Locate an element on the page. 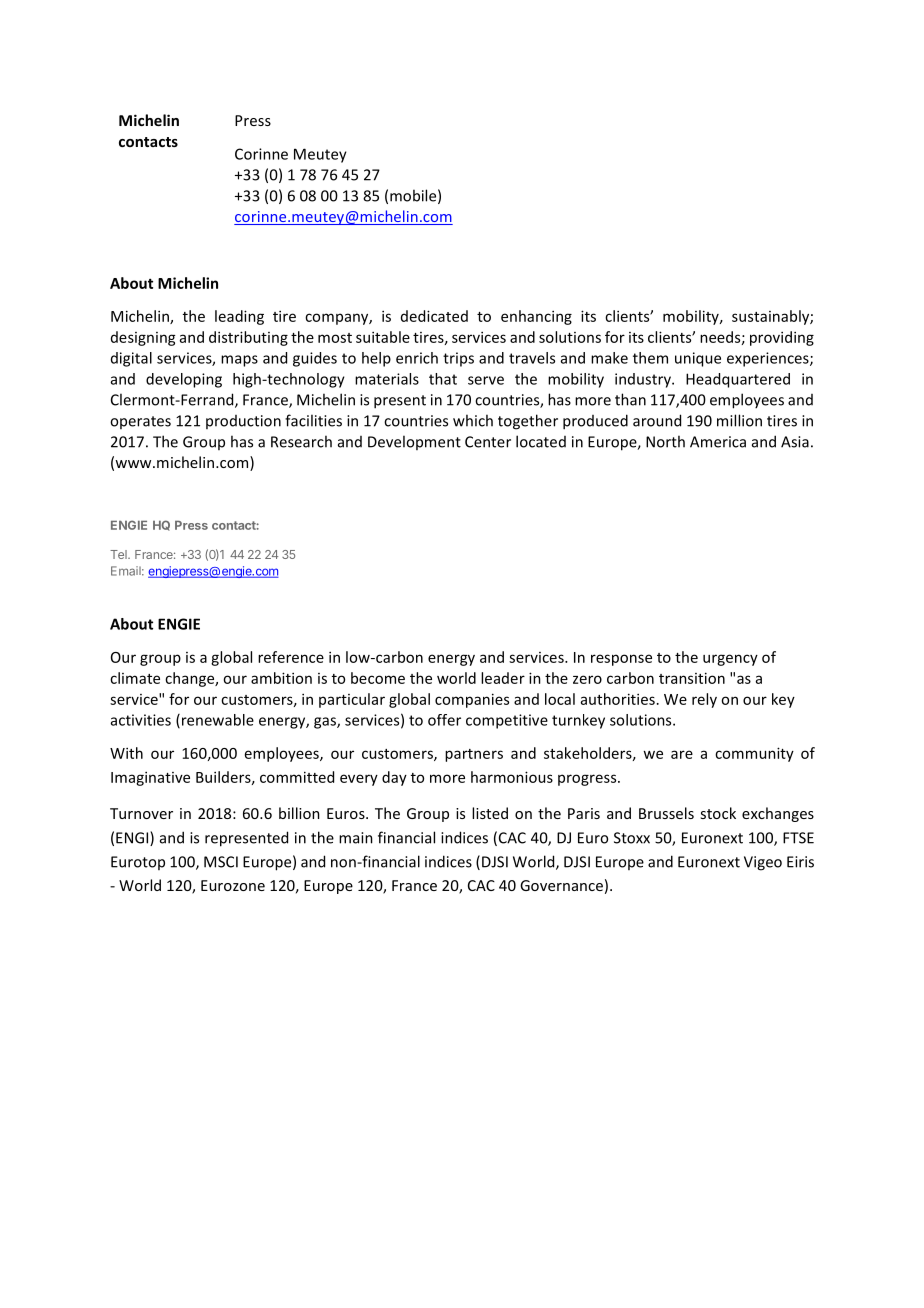 The width and height of the document is (924, 1308). renewable is located at coordinates (216, 721).
